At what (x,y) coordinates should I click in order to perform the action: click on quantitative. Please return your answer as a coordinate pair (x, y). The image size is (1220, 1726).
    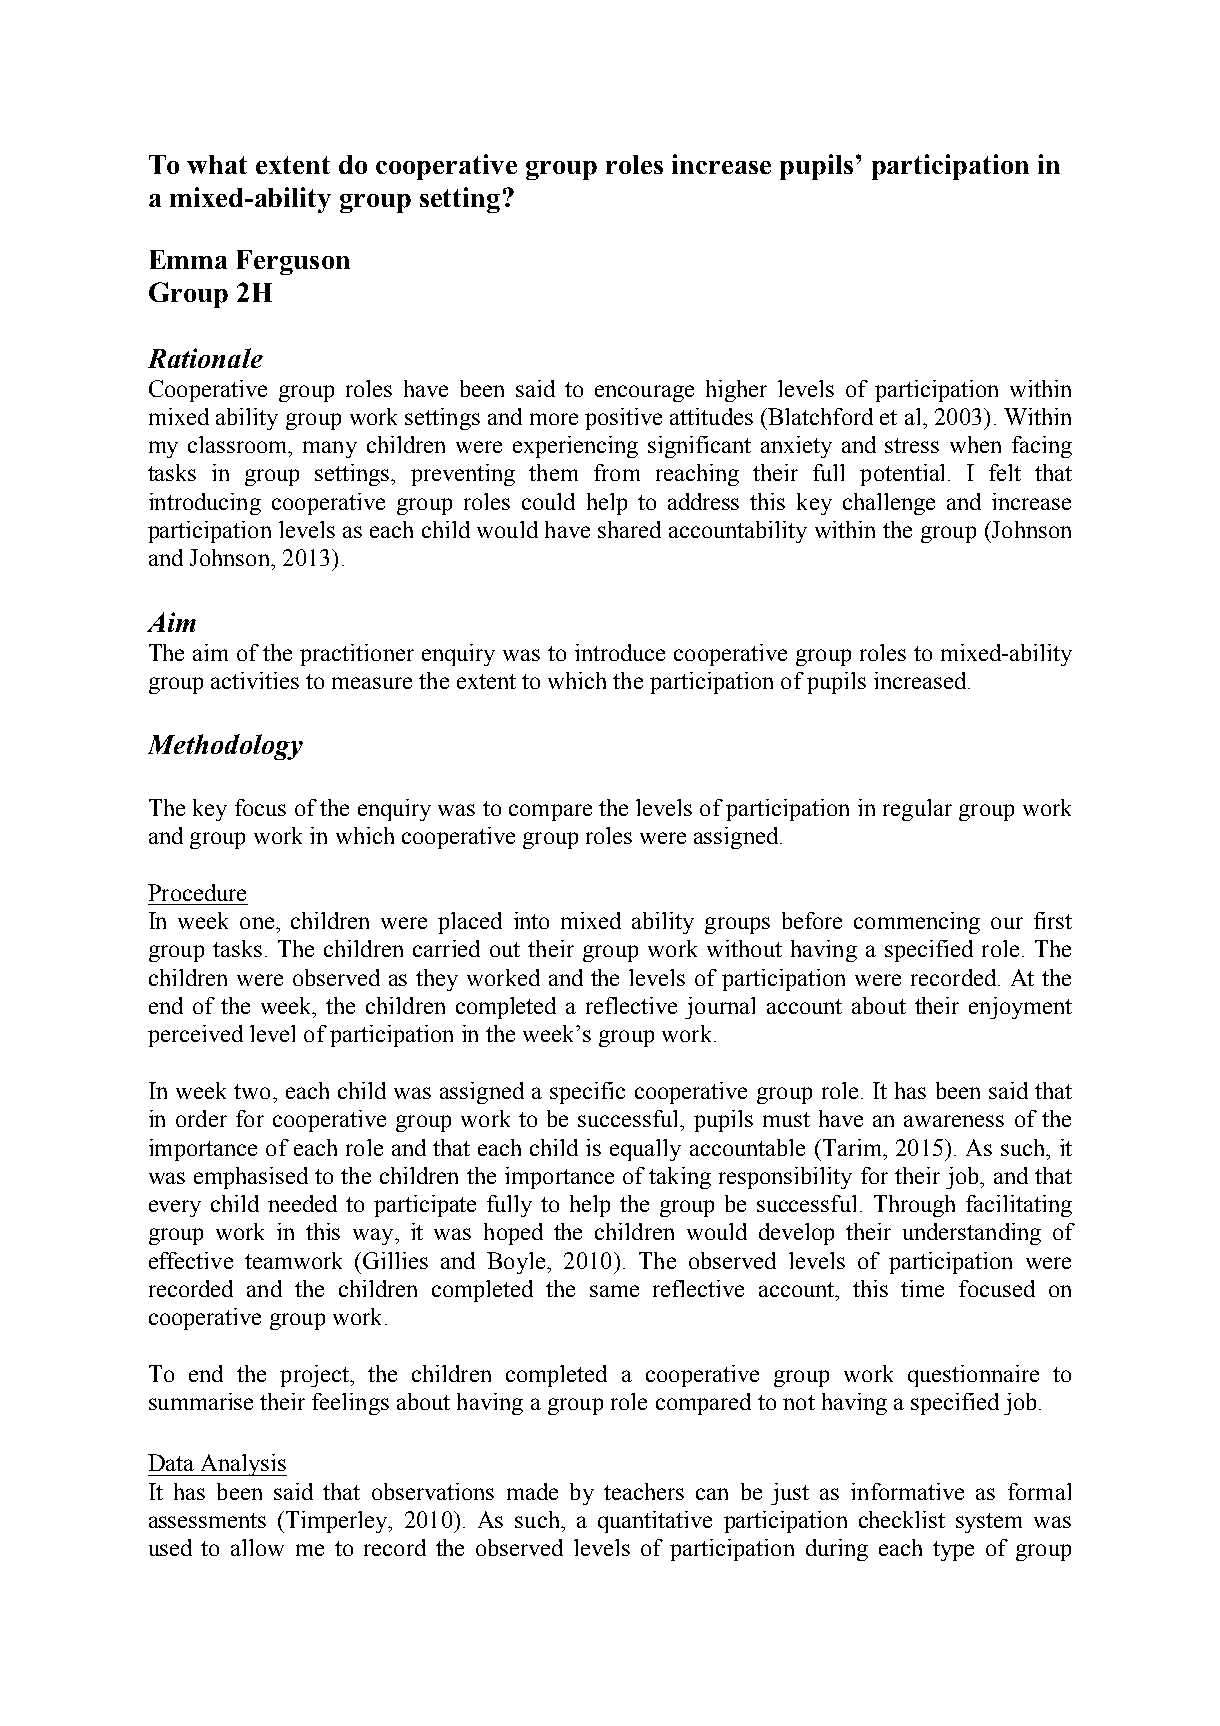
    Looking at the image, I should click on (655, 1522).
